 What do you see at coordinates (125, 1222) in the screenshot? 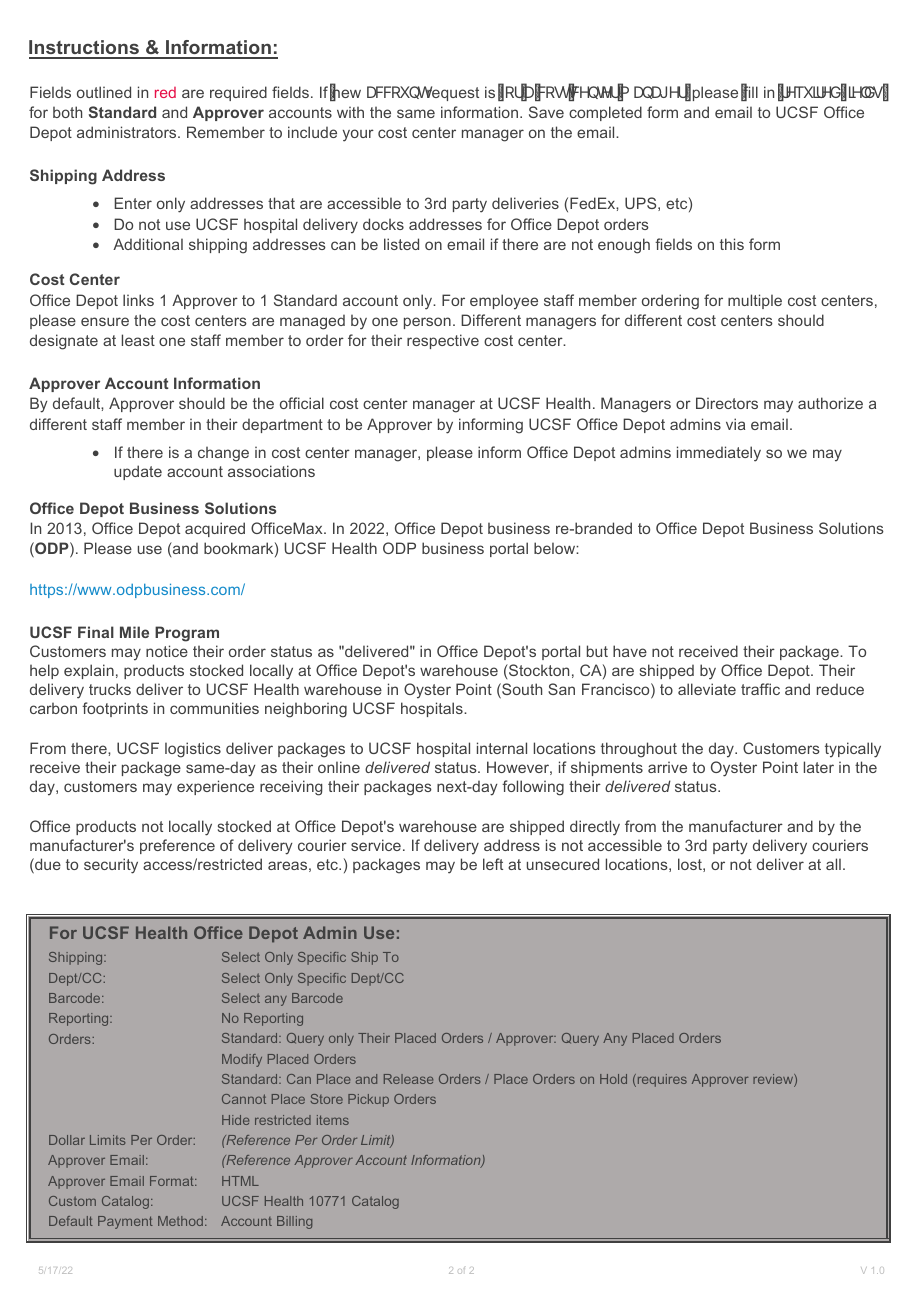
I see `Payment` at bounding box center [125, 1222].
